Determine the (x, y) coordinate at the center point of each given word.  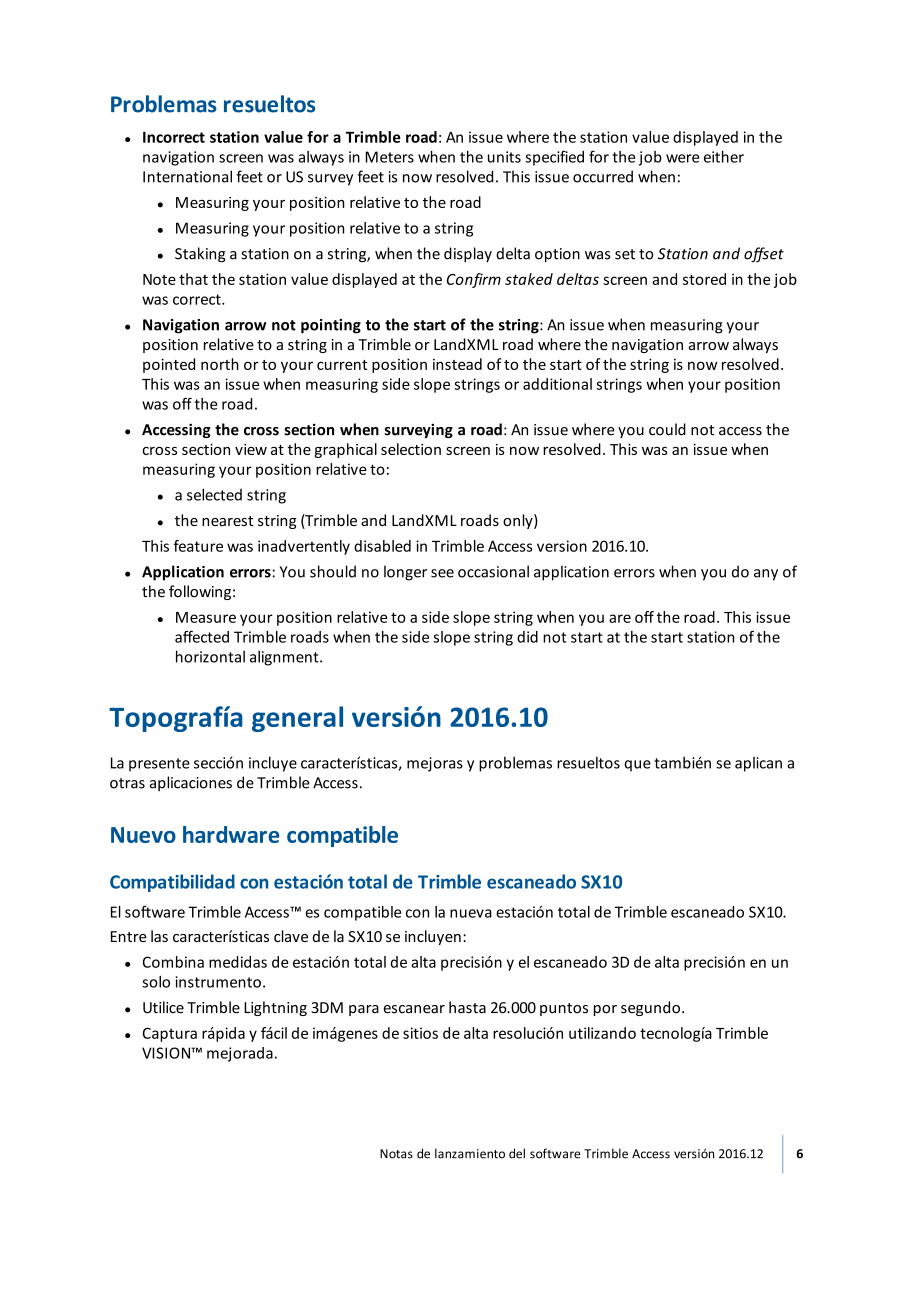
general (297, 719)
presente (159, 765)
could (667, 429)
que (637, 766)
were (682, 158)
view (251, 449)
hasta (467, 1007)
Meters (390, 157)
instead (457, 364)
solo (156, 982)
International (187, 176)
